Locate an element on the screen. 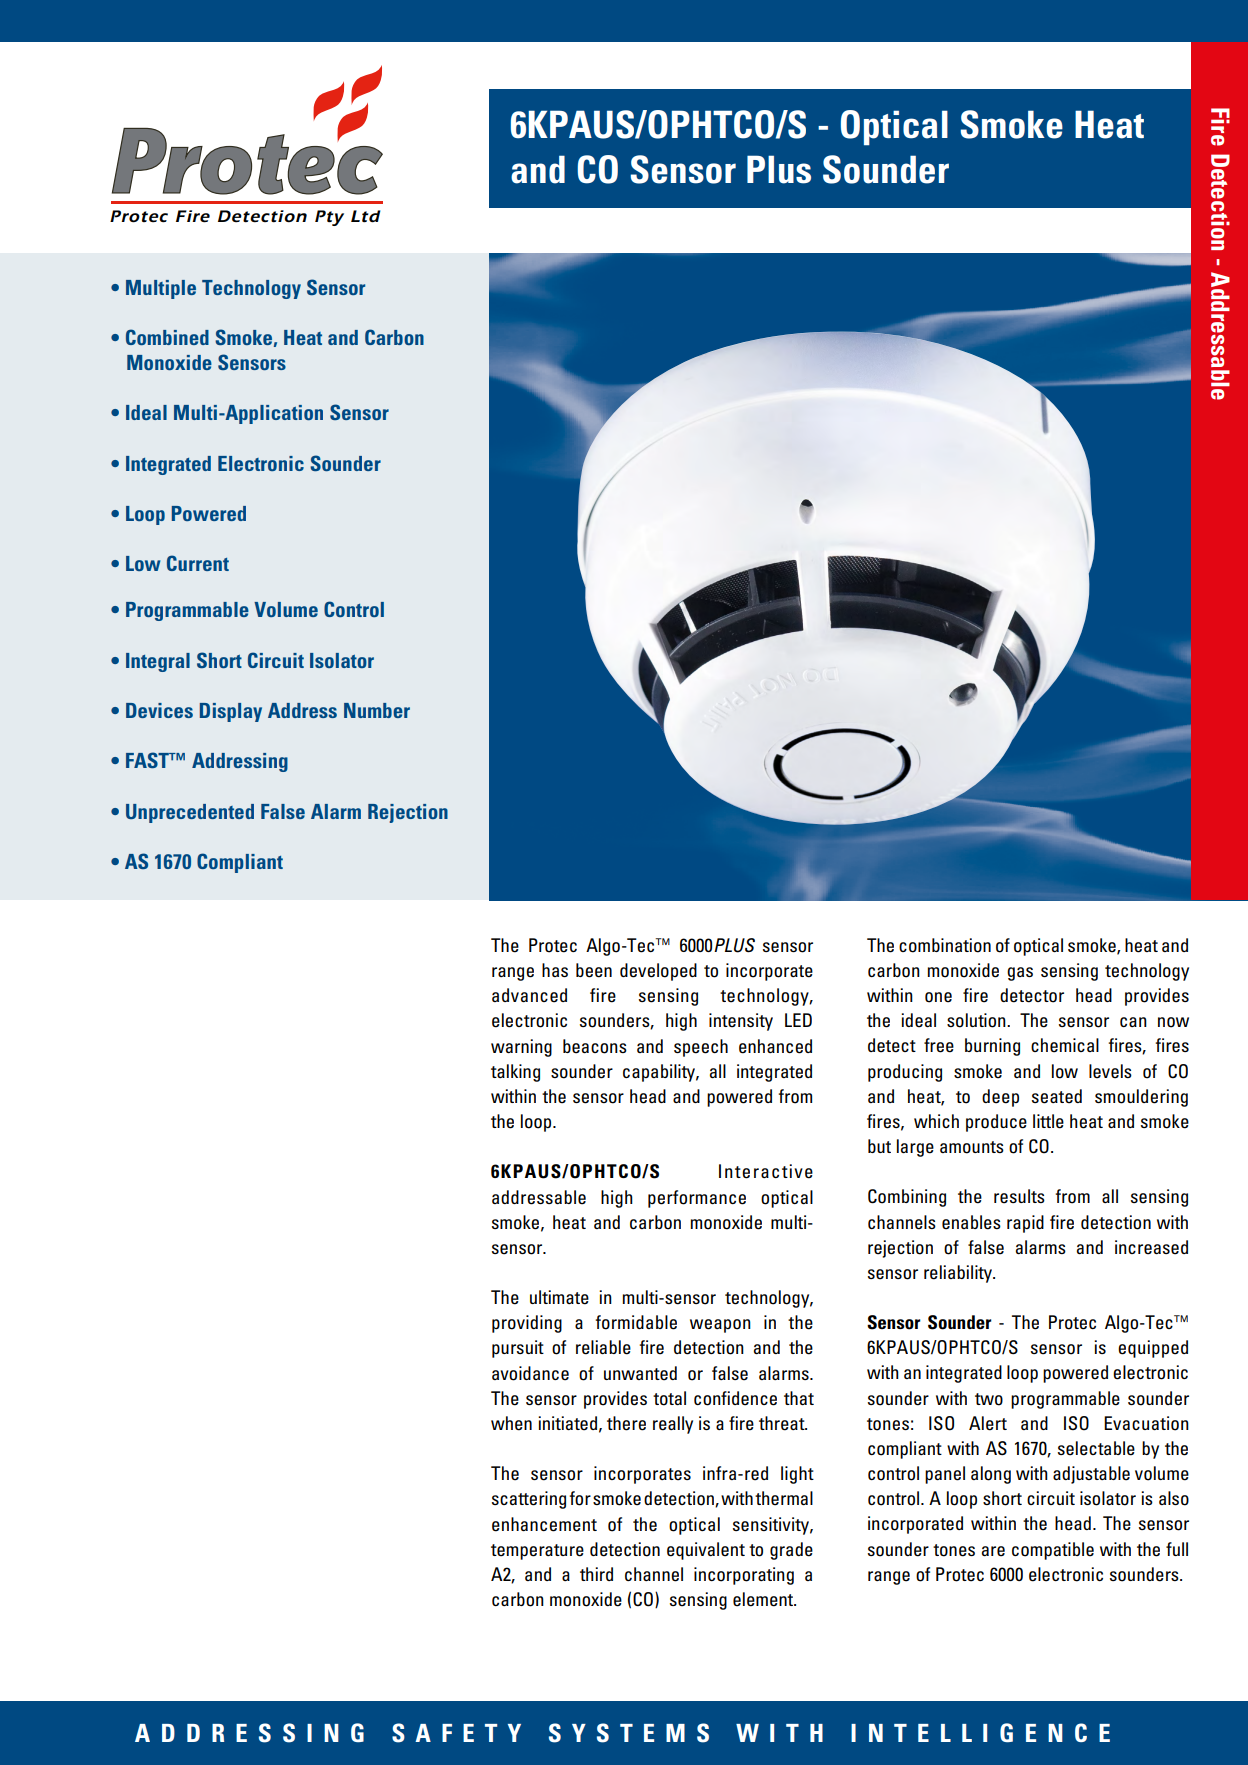  Combined is located at coordinates (167, 337).
